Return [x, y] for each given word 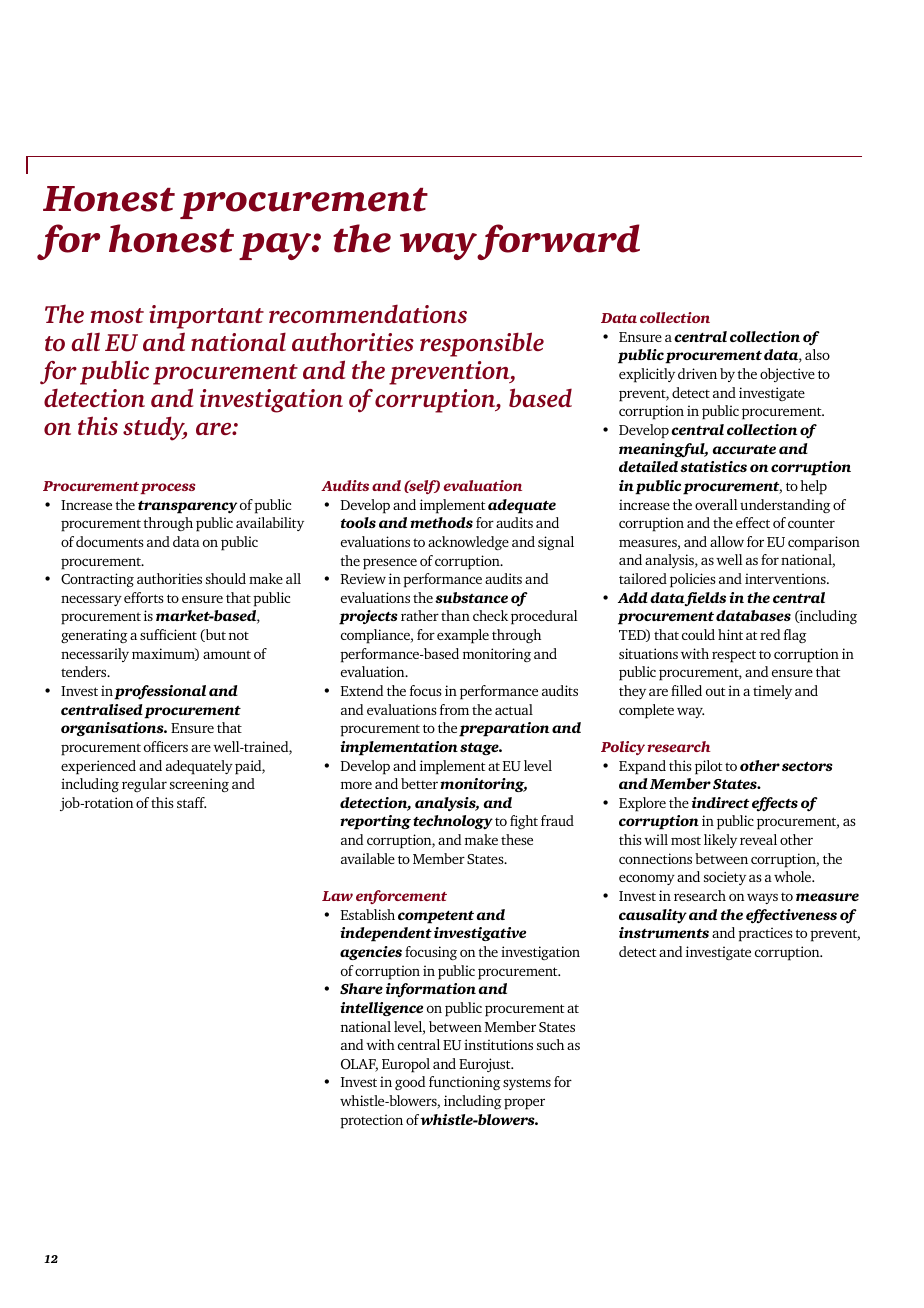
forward [558, 242]
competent [436, 917]
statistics [713, 466]
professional [160, 692]
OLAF [359, 1065]
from [454, 709]
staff [191, 802]
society [725, 878]
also [817, 354]
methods [441, 522]
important [206, 317]
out [715, 691]
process [167, 488]
